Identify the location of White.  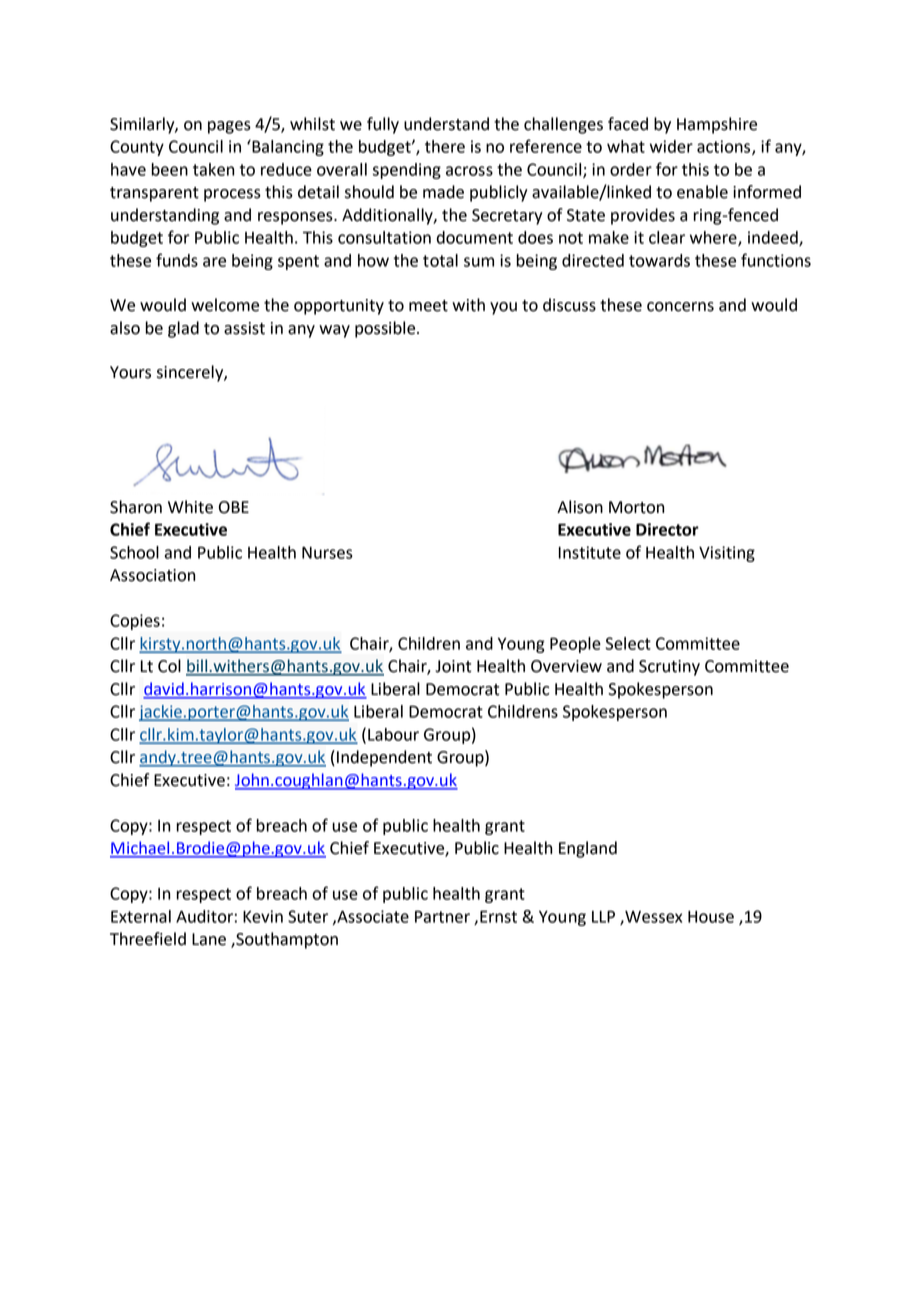
(190, 507).
